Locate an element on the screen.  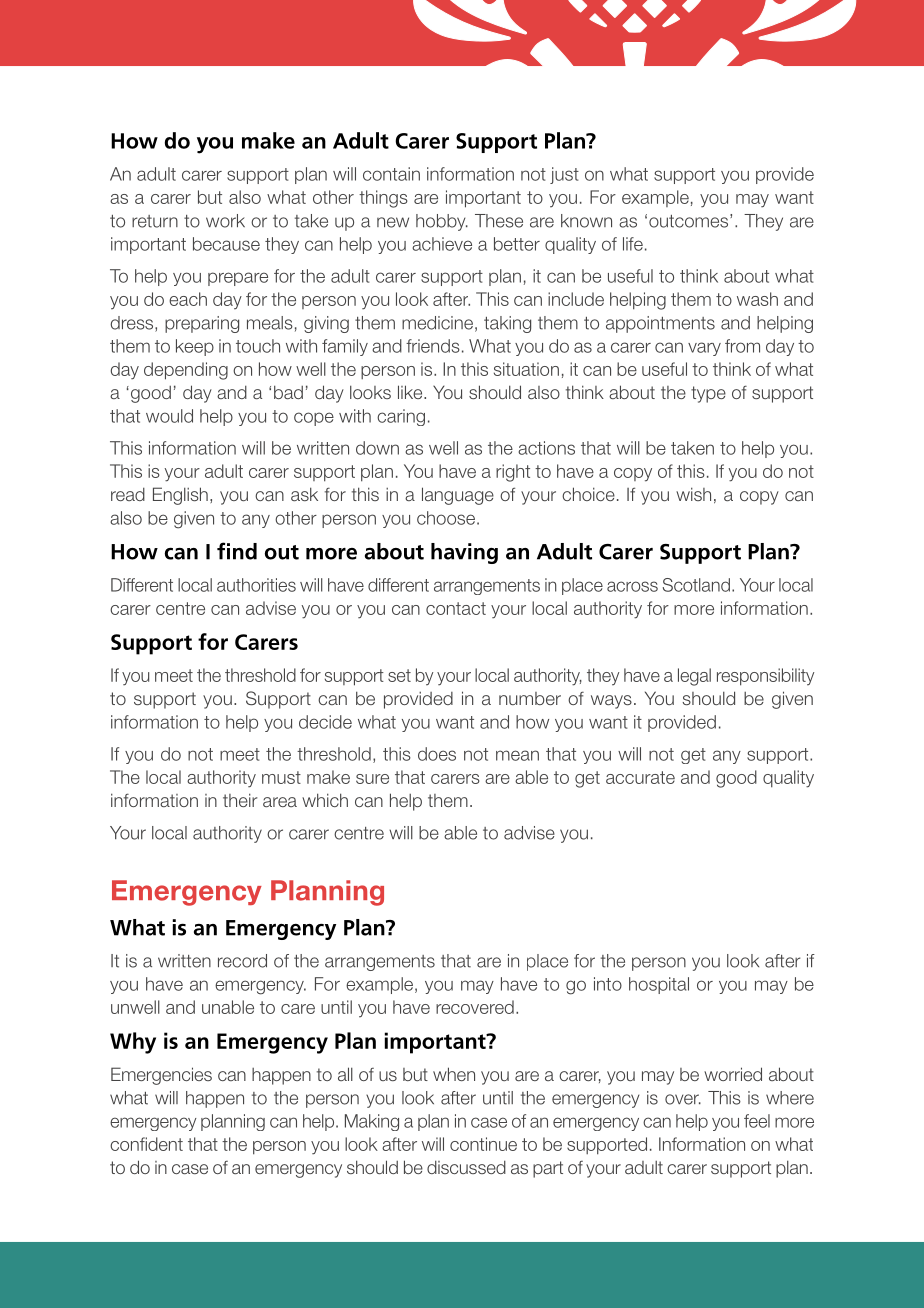
work is located at coordinates (225, 221).
